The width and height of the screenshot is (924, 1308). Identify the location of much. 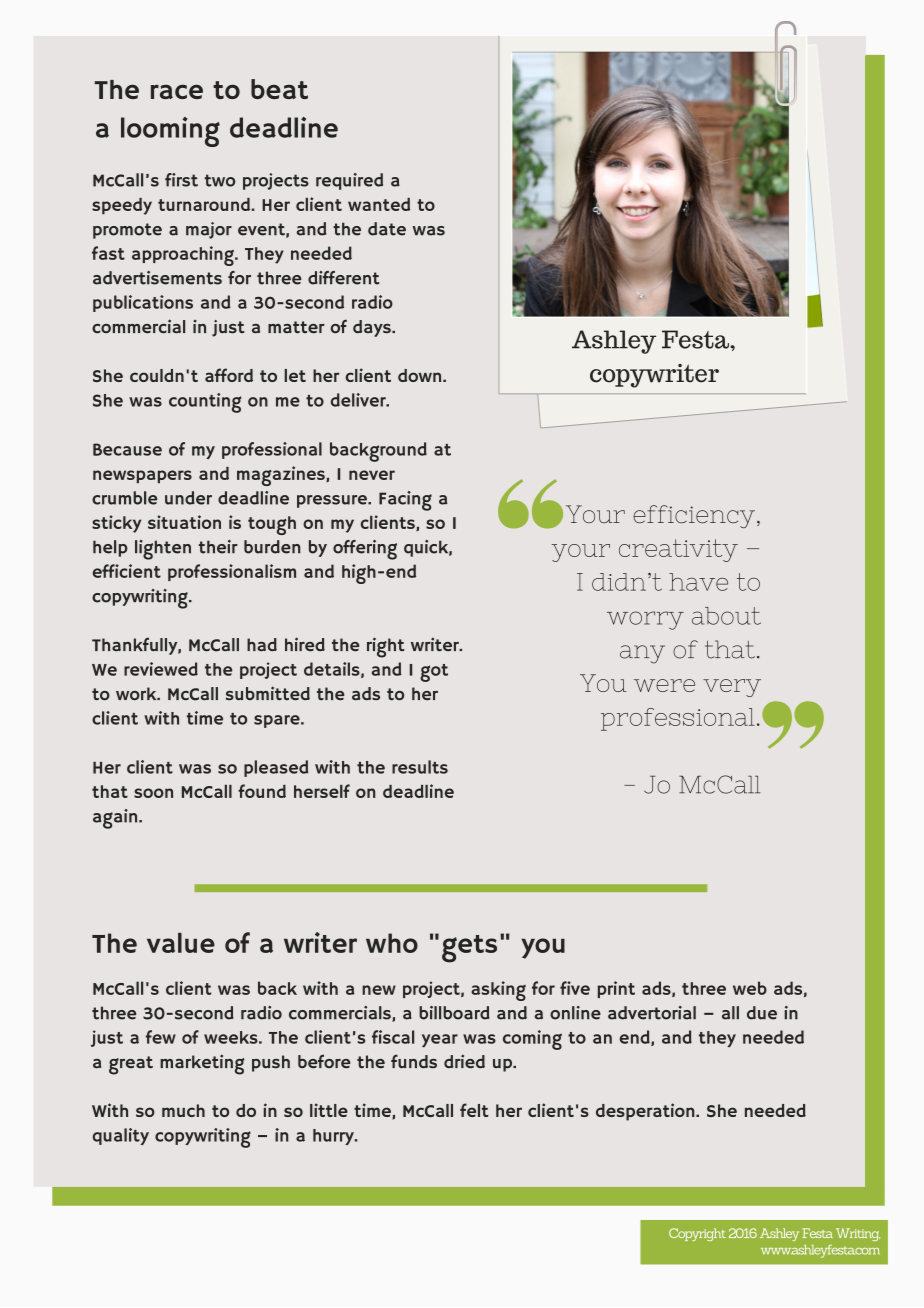
(183, 1110).
